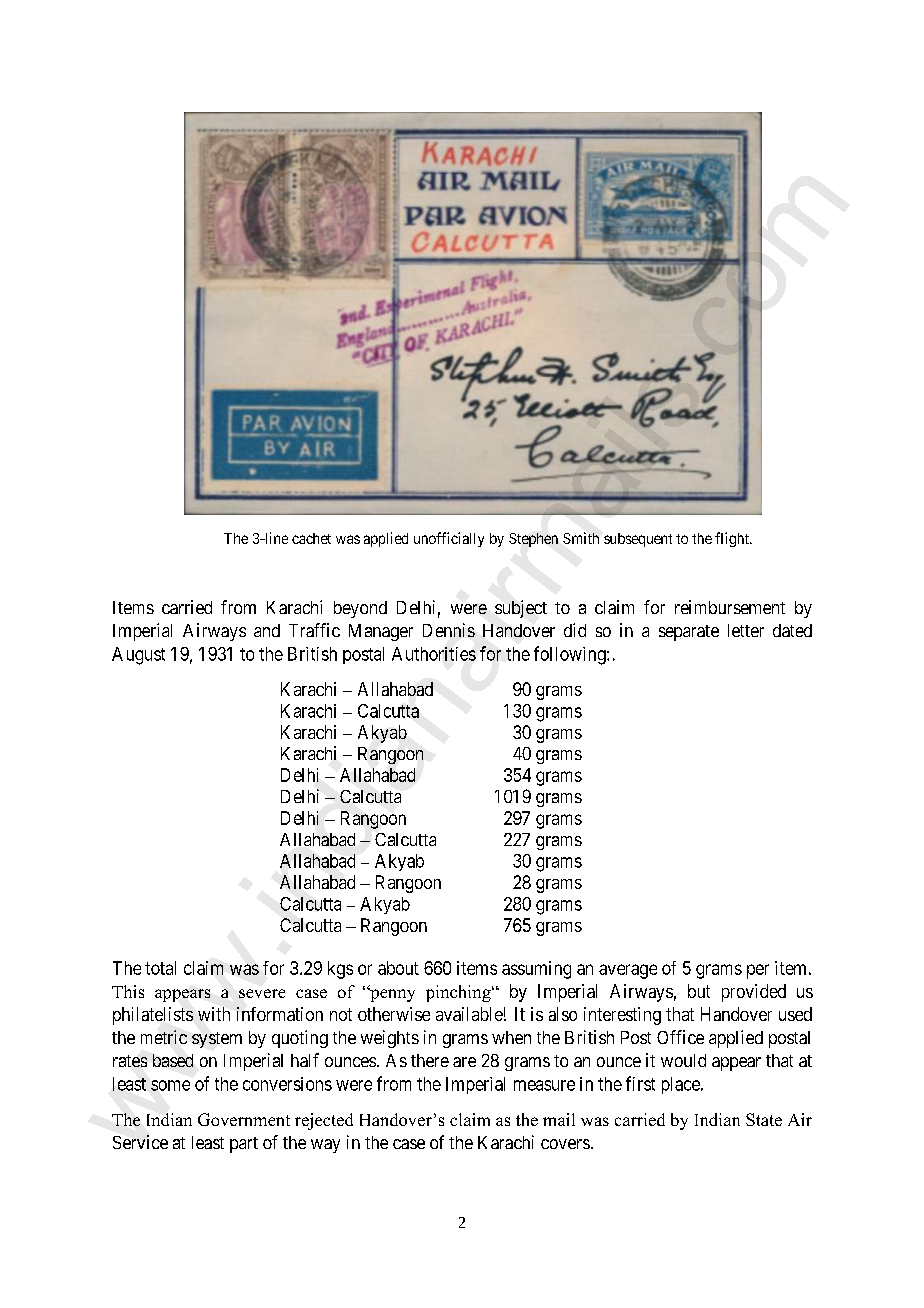 This document has height=1308, width=924. Describe the element at coordinates (733, 539) in the document. I see `flight` at that location.
